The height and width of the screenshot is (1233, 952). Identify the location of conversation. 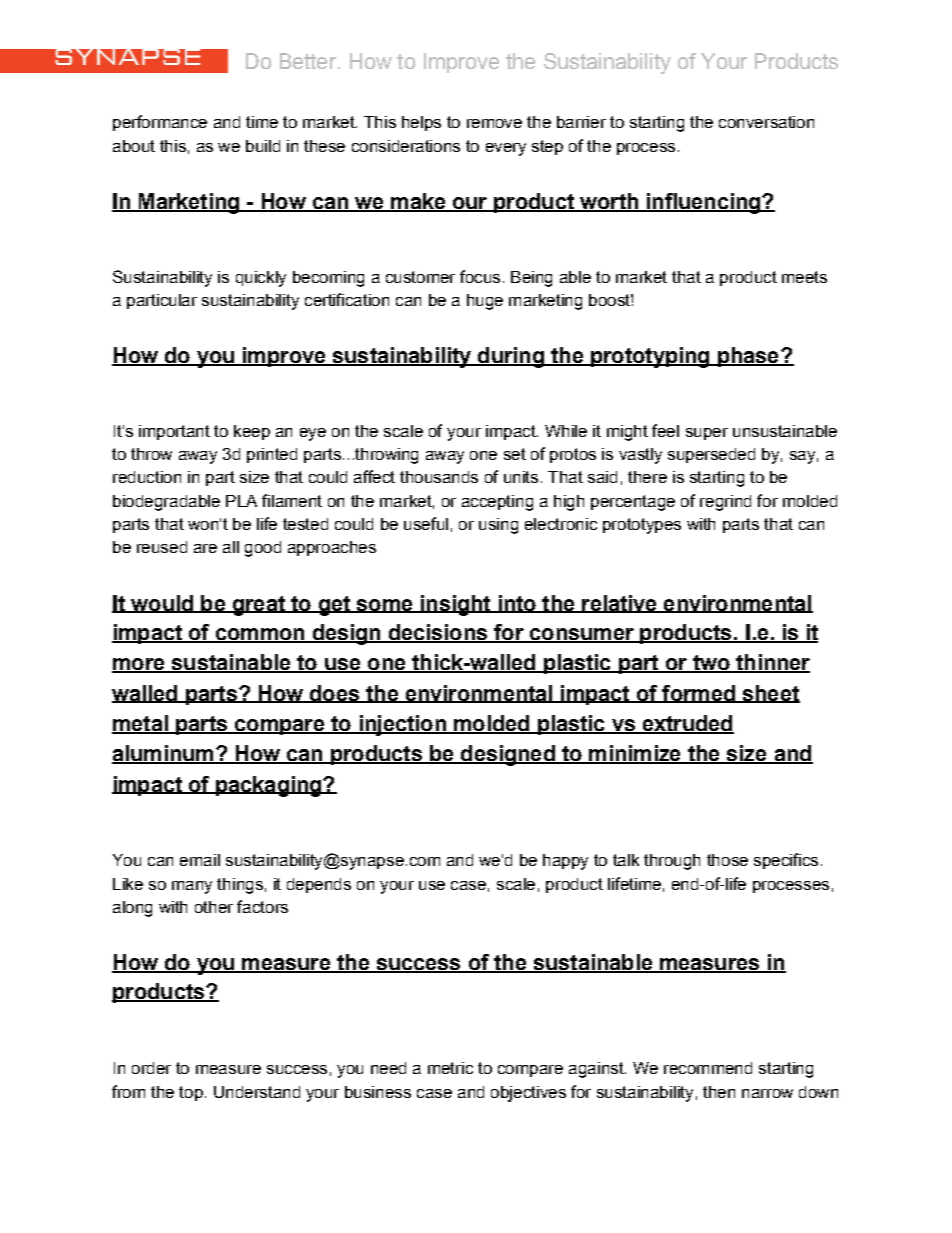
(766, 122).
